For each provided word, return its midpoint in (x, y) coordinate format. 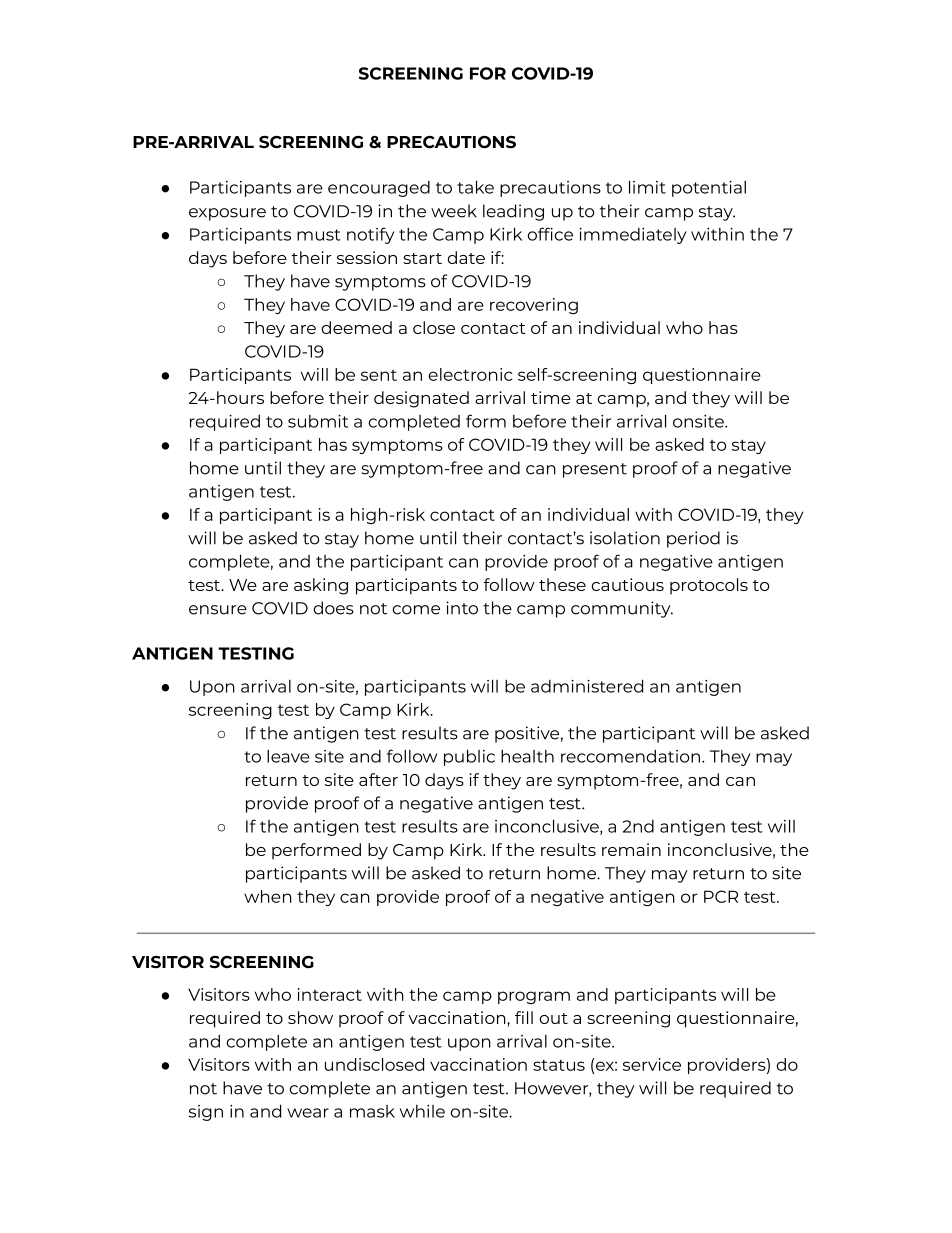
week (454, 211)
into (462, 608)
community (622, 609)
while (422, 1111)
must (319, 235)
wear (308, 1113)
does (333, 608)
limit (647, 187)
